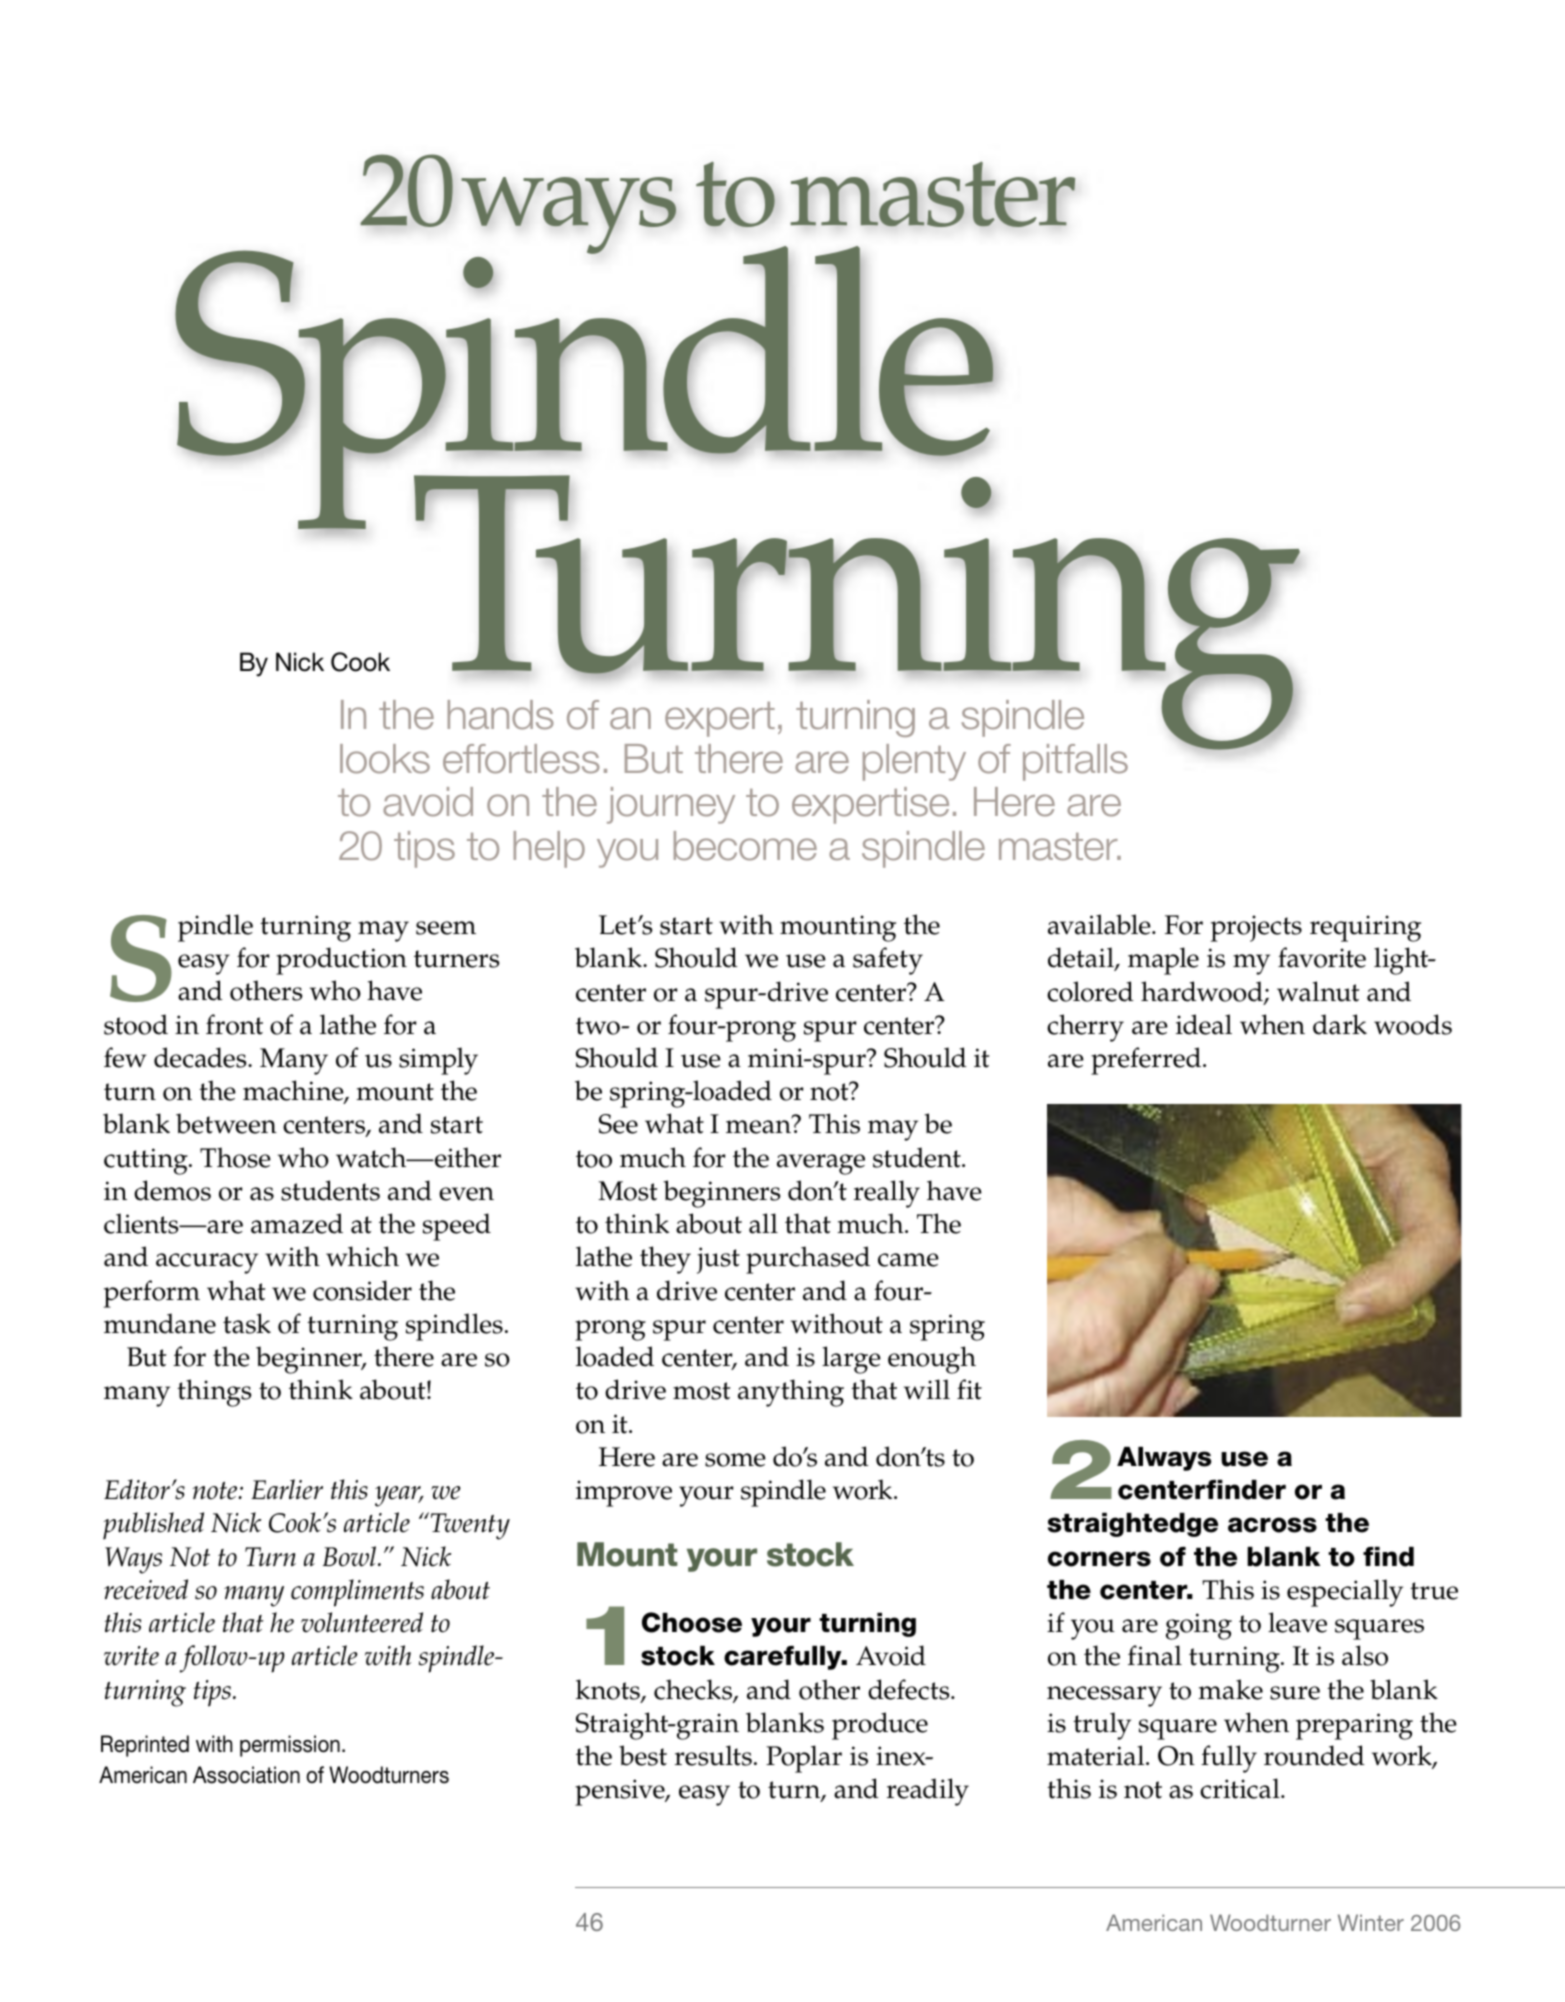 Image resolution: width=1565 pixels, height=2002 pixels. I want to click on between, so click(226, 1123).
